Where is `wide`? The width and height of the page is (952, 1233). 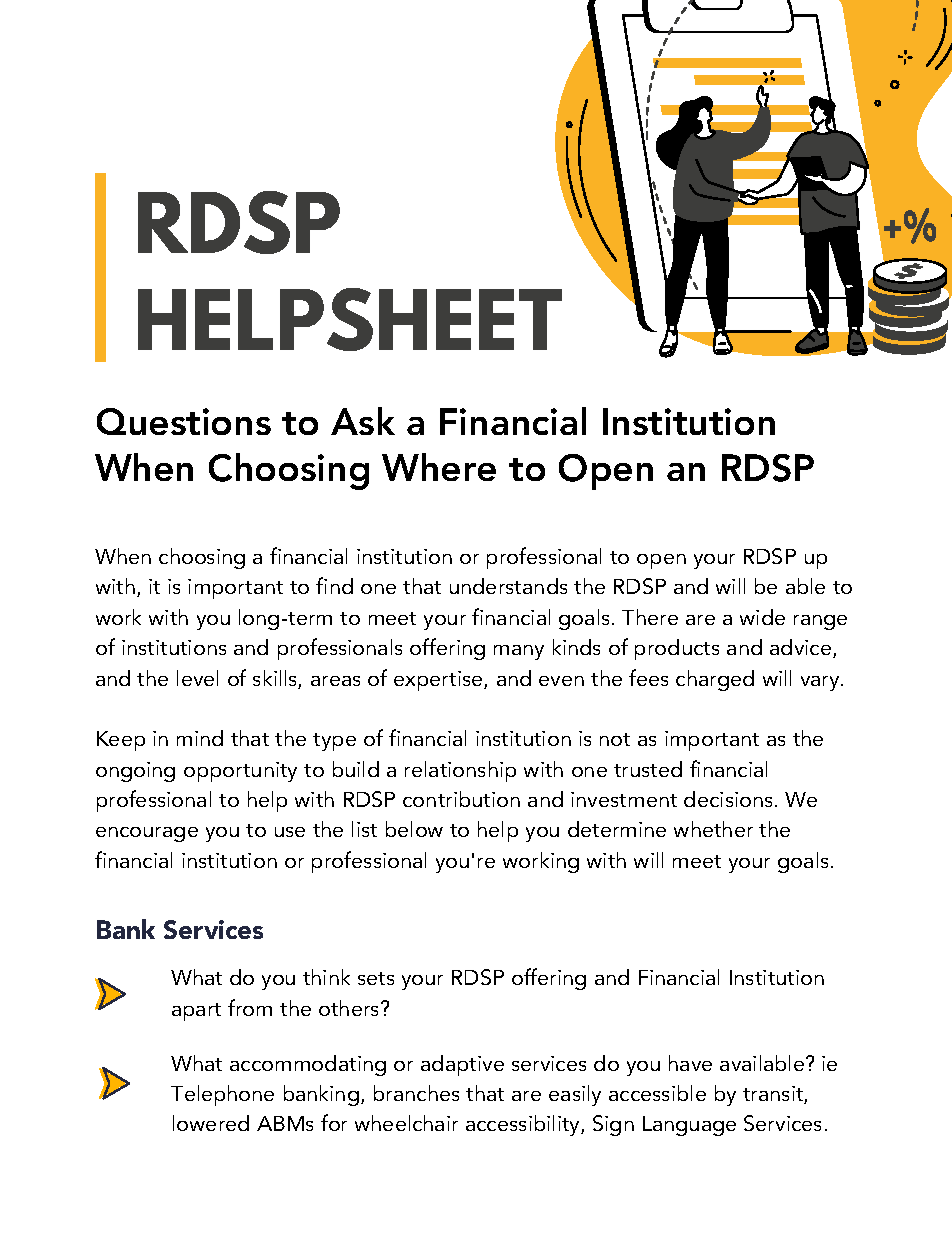 wide is located at coordinates (762, 617).
